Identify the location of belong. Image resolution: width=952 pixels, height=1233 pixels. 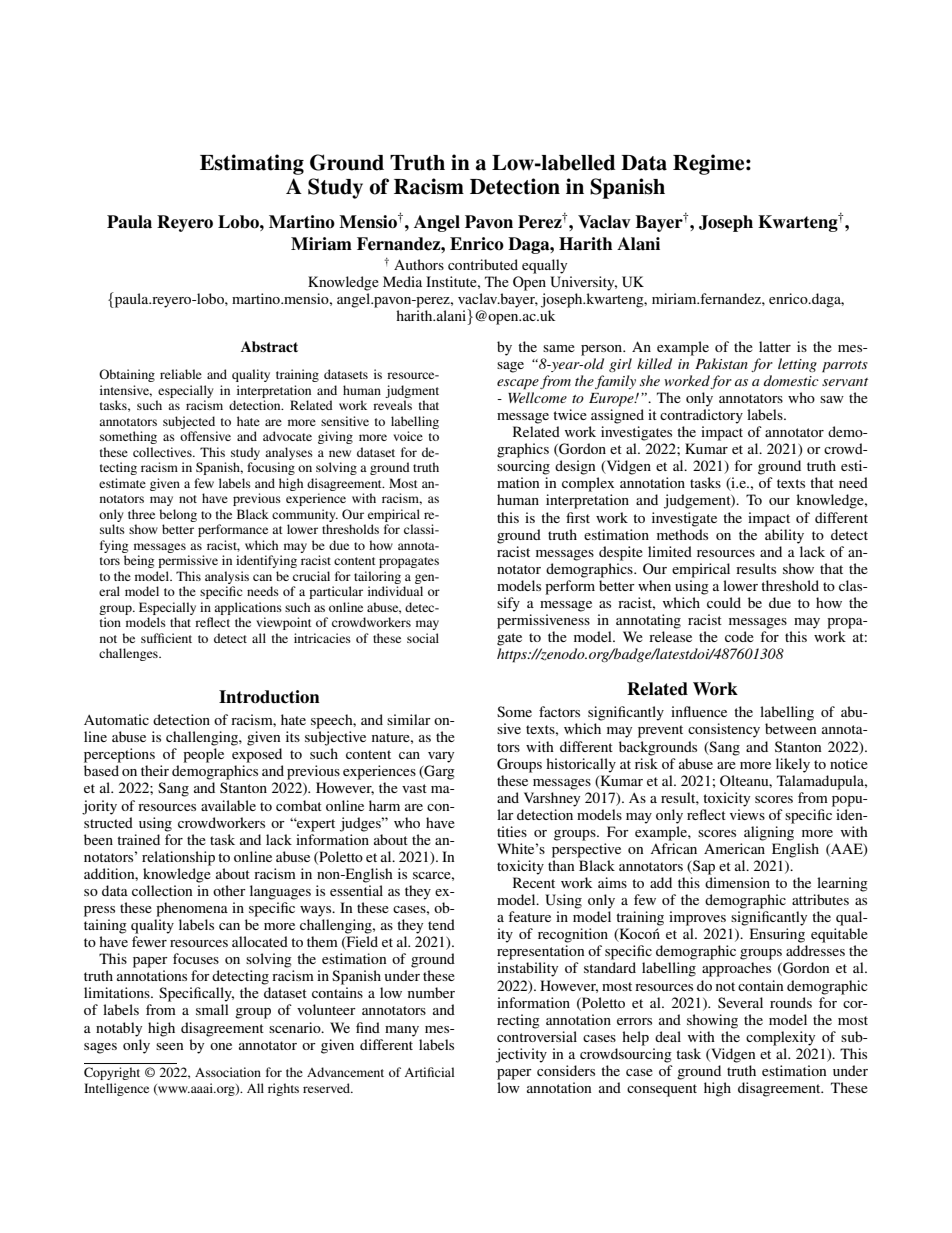
(178, 515).
